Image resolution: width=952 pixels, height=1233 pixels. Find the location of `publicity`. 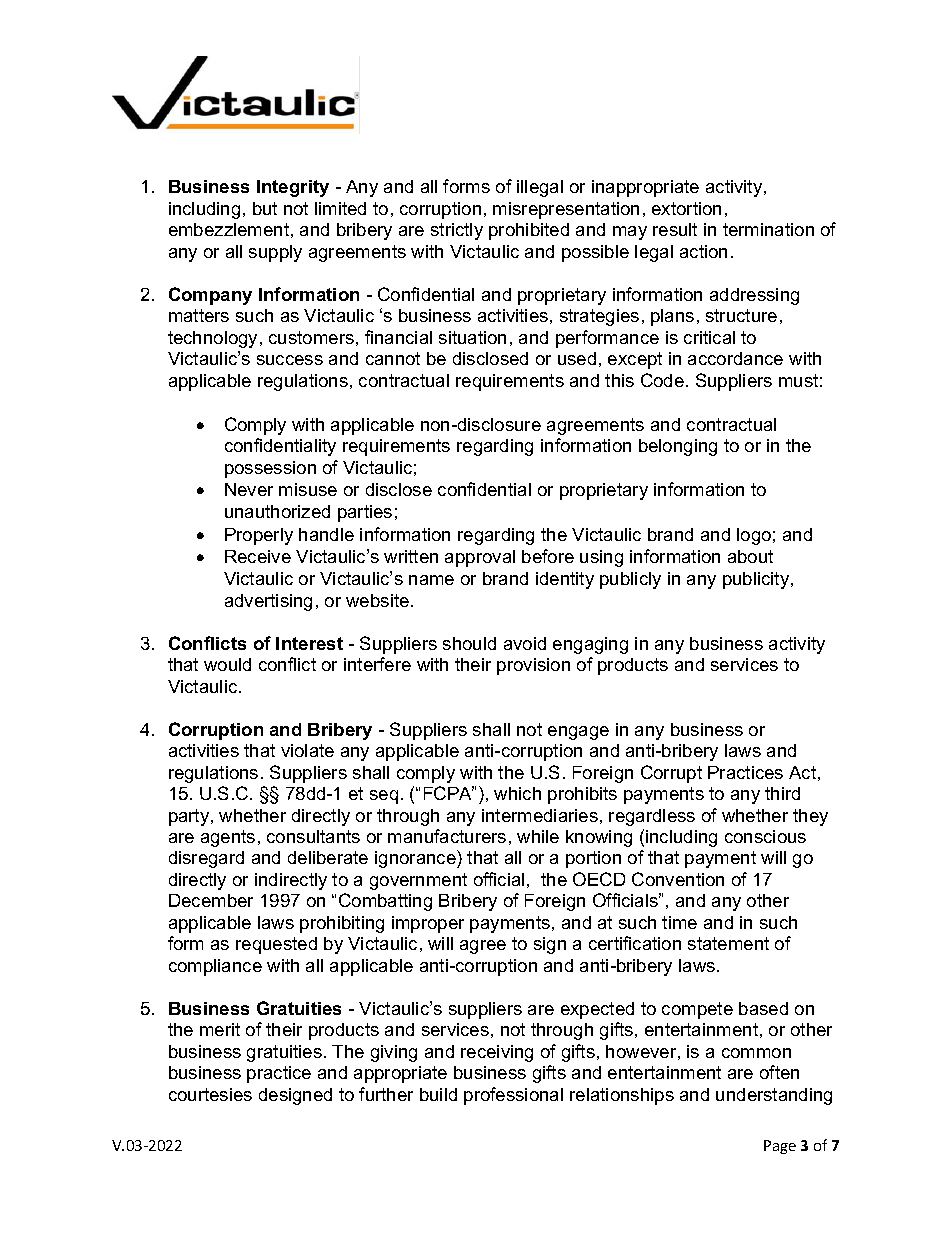

publicity is located at coordinates (757, 580).
